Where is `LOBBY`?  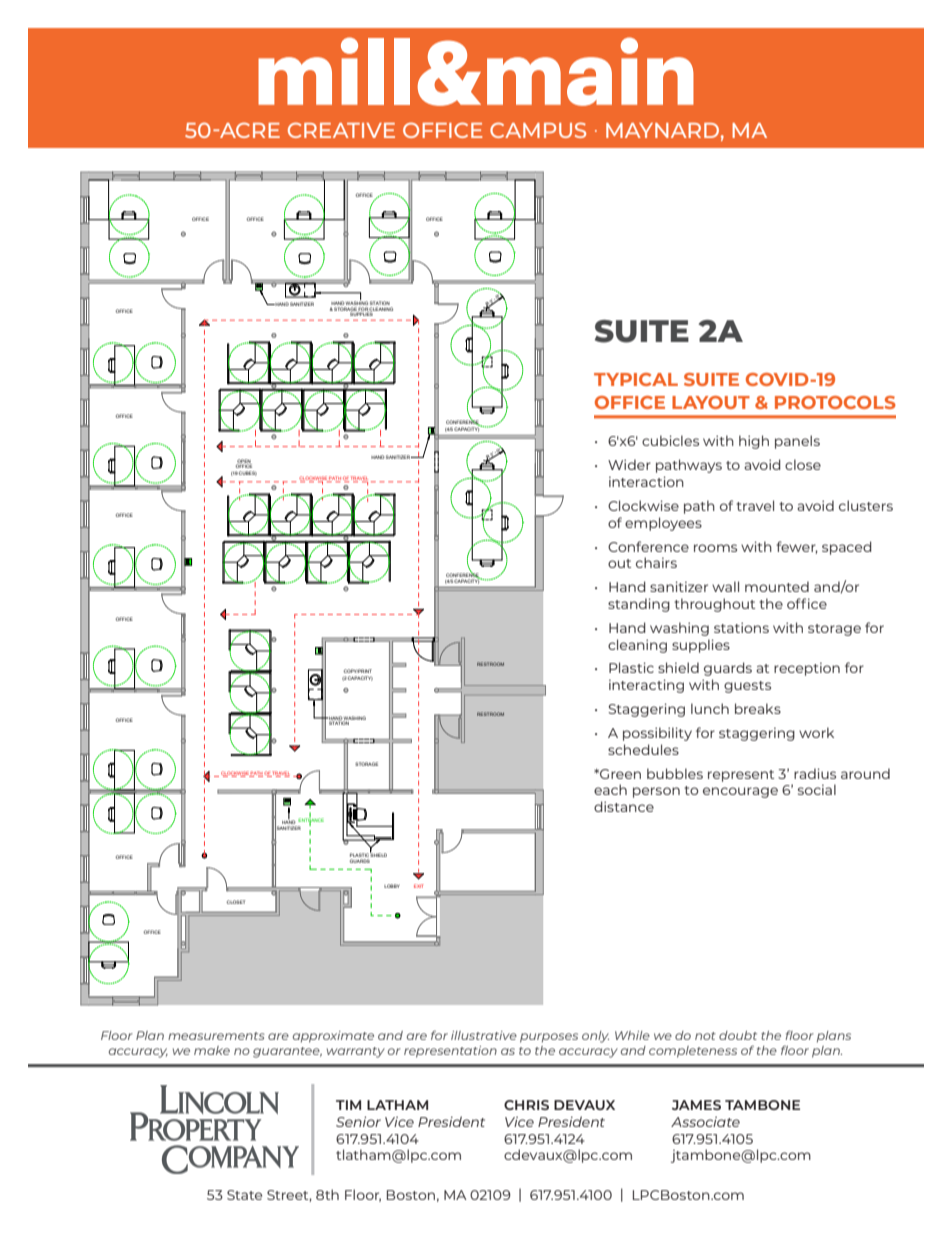 LOBBY is located at coordinates (392, 886).
